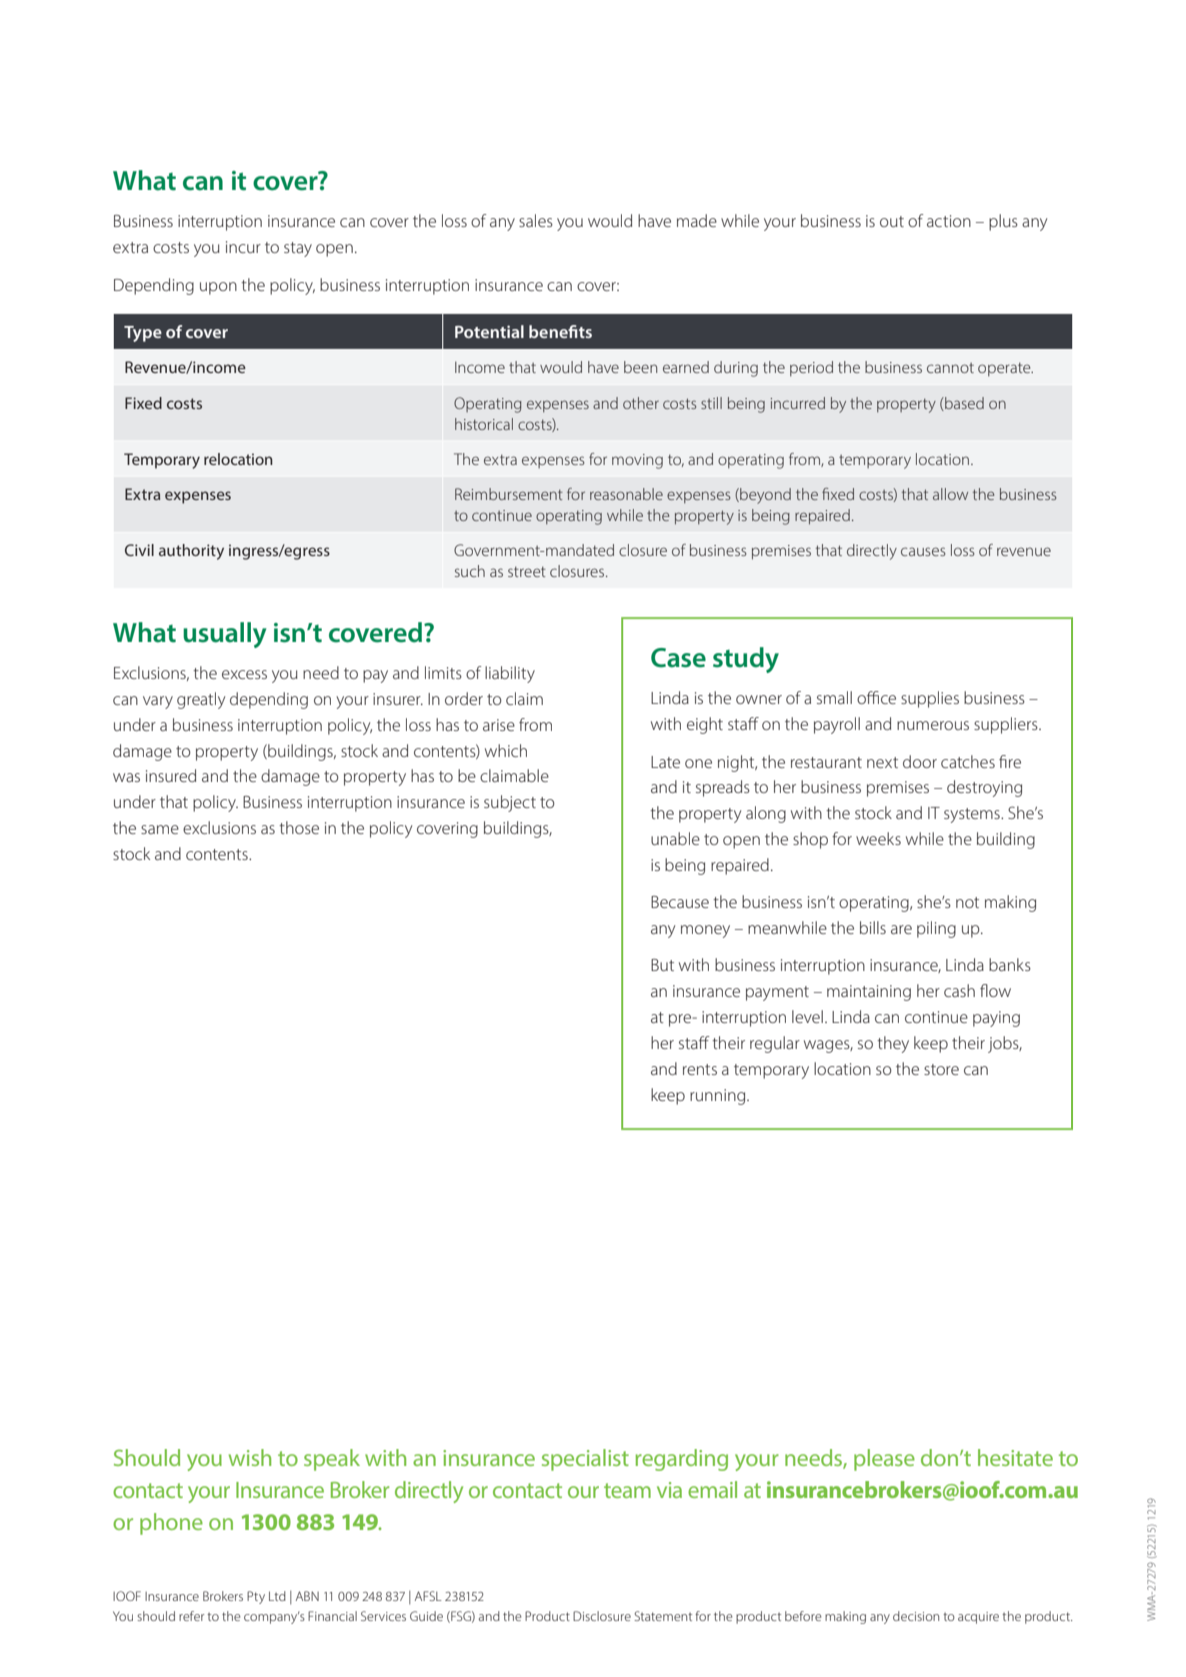  Describe the element at coordinates (536, 220) in the screenshot. I see `sales` at that location.
